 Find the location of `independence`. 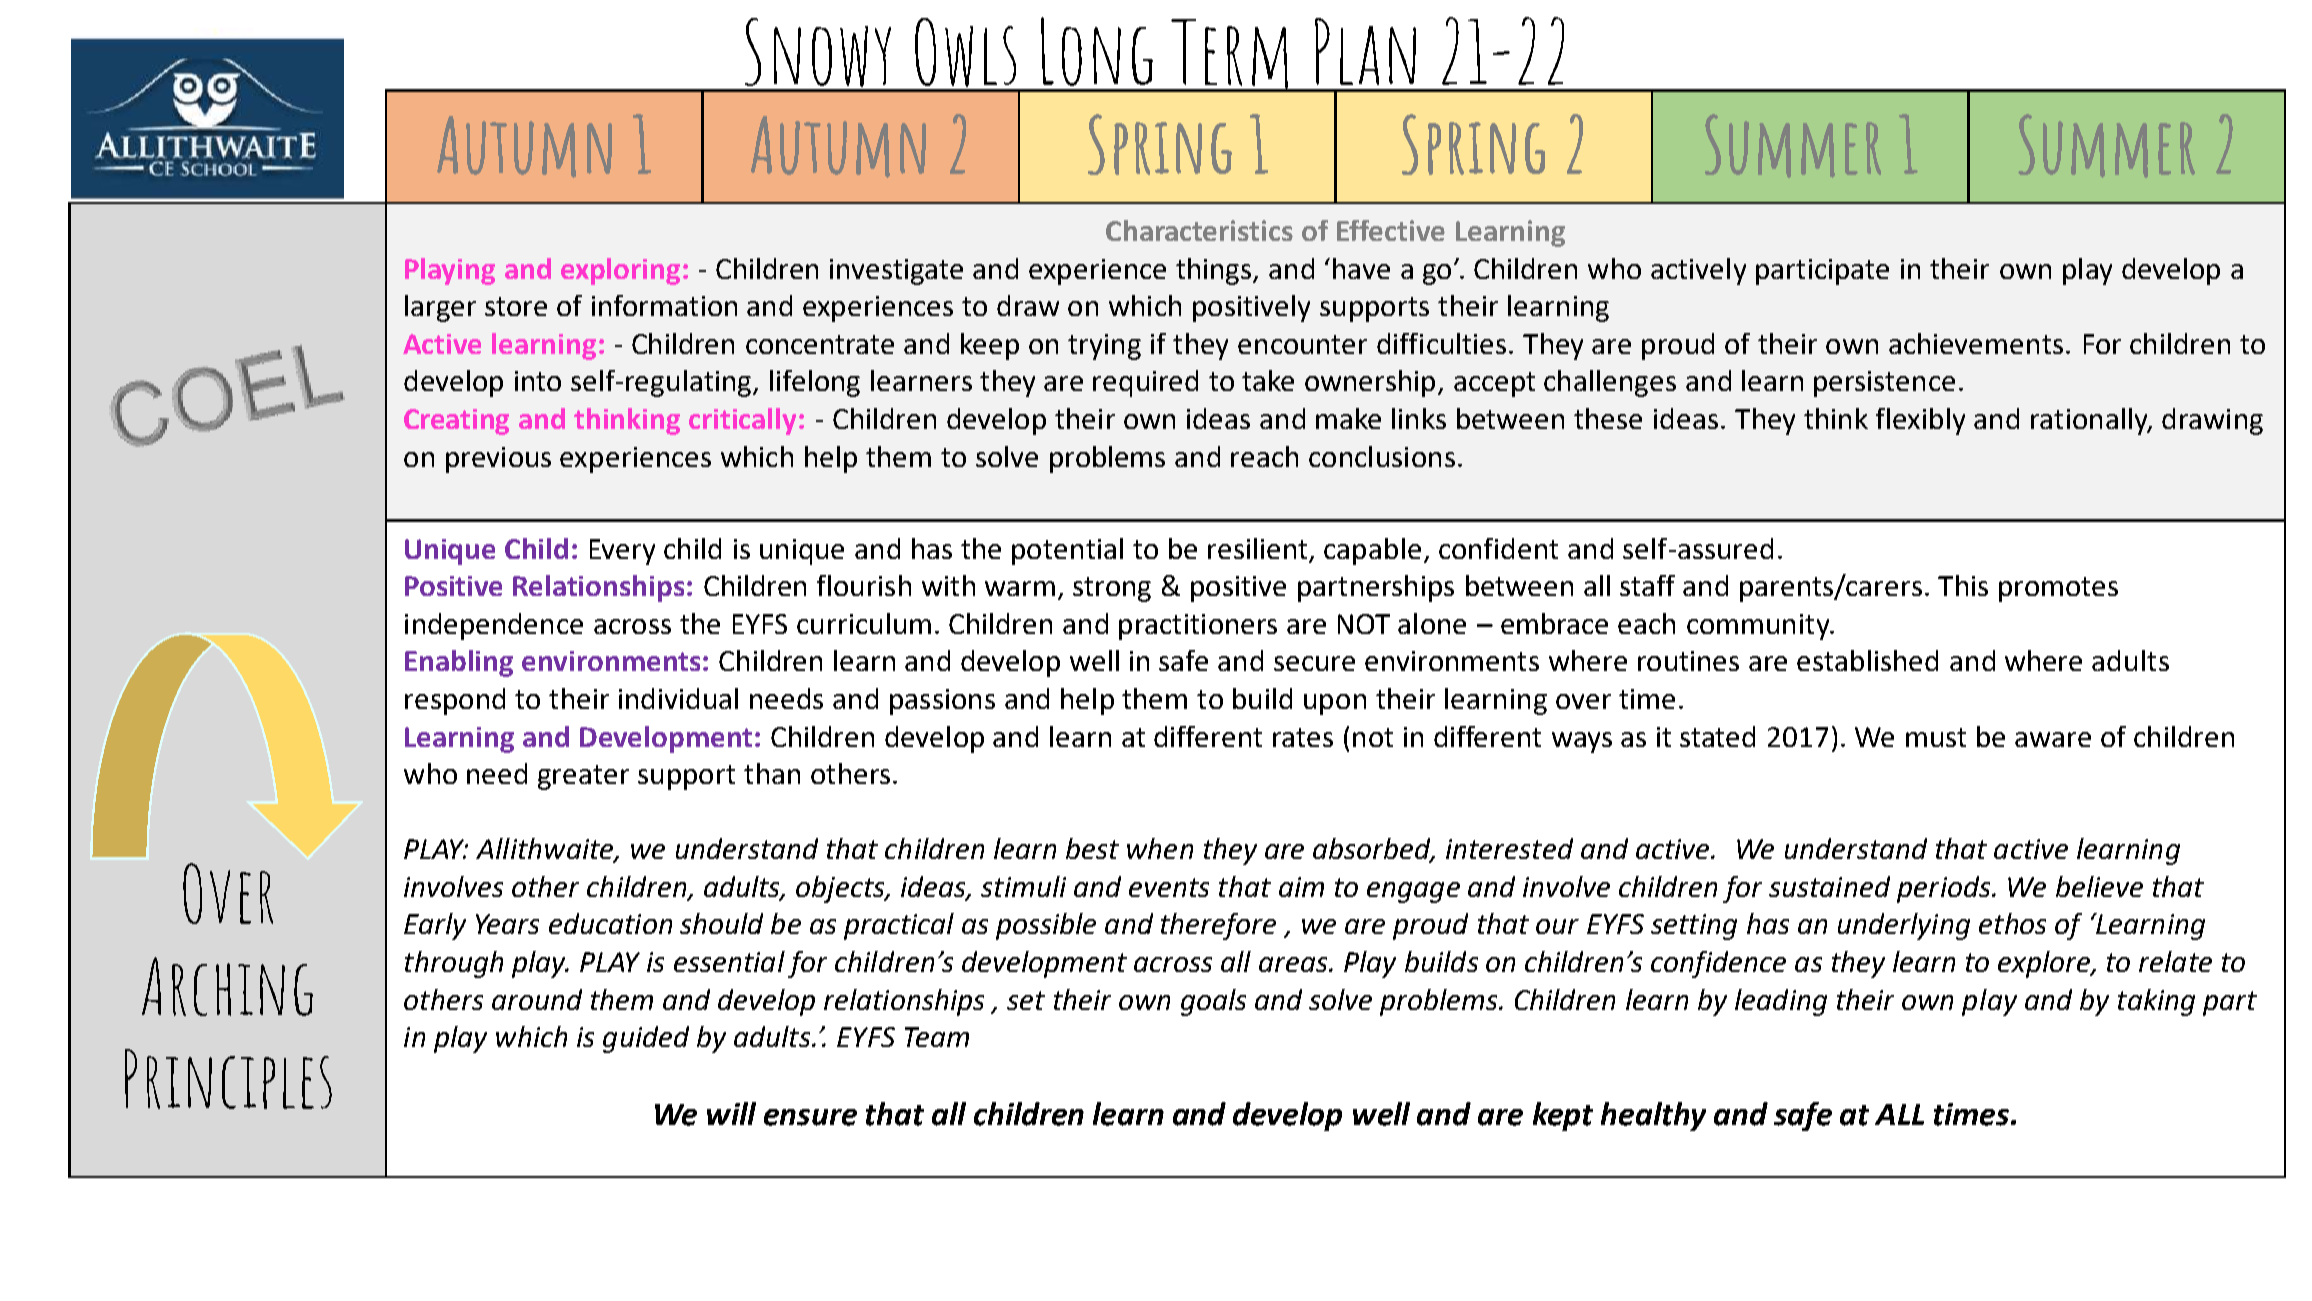

independence is located at coordinates (494, 626).
